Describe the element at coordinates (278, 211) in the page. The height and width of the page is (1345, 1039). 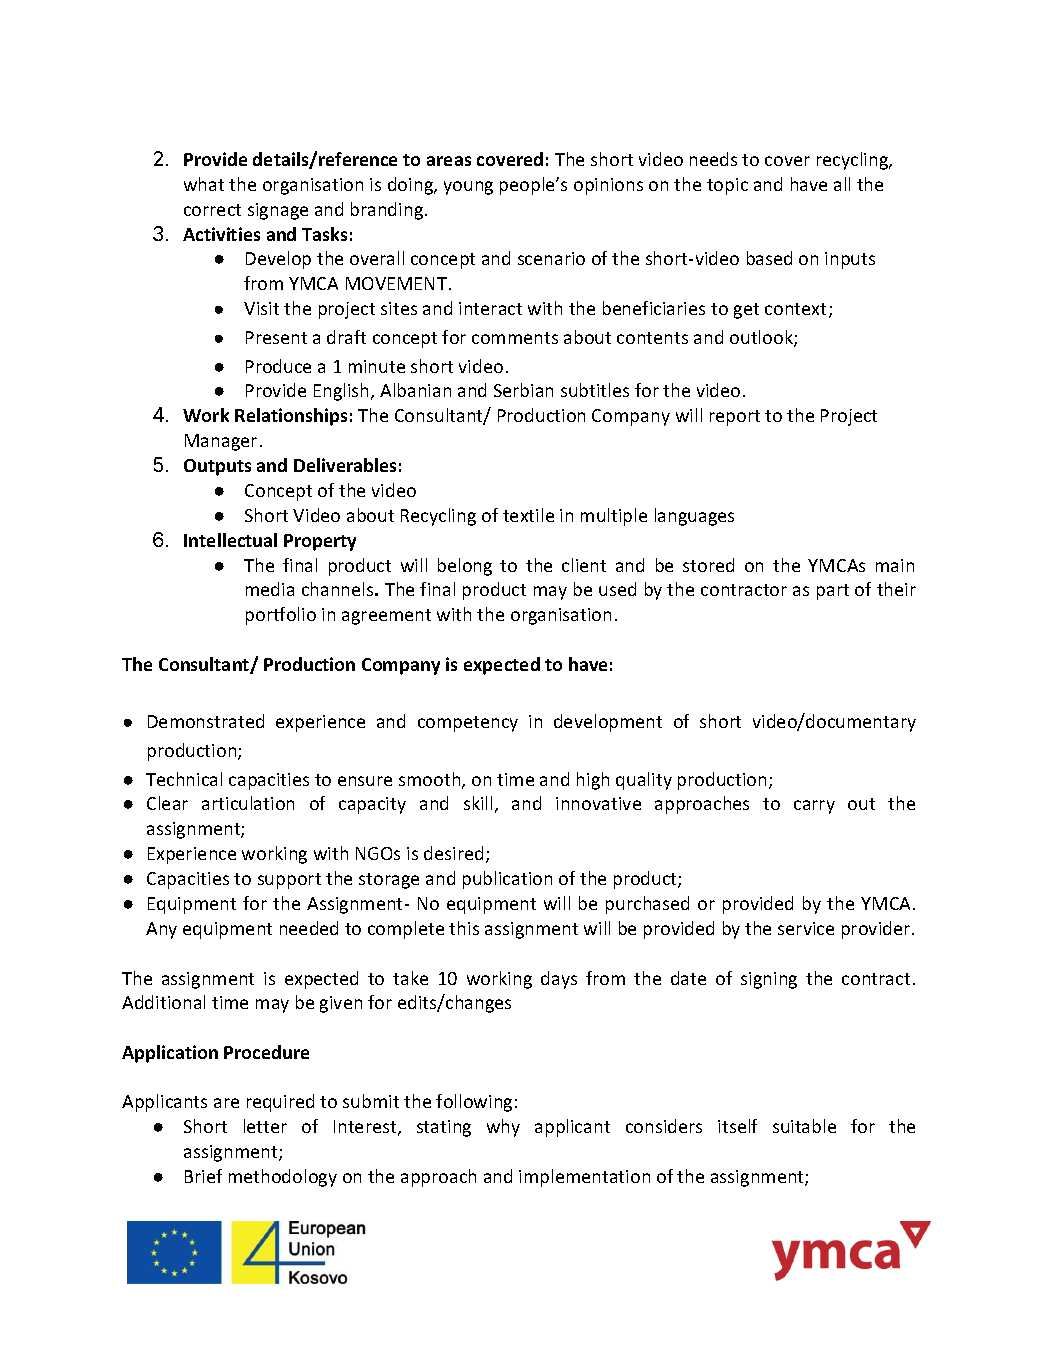
I see `signage` at that location.
